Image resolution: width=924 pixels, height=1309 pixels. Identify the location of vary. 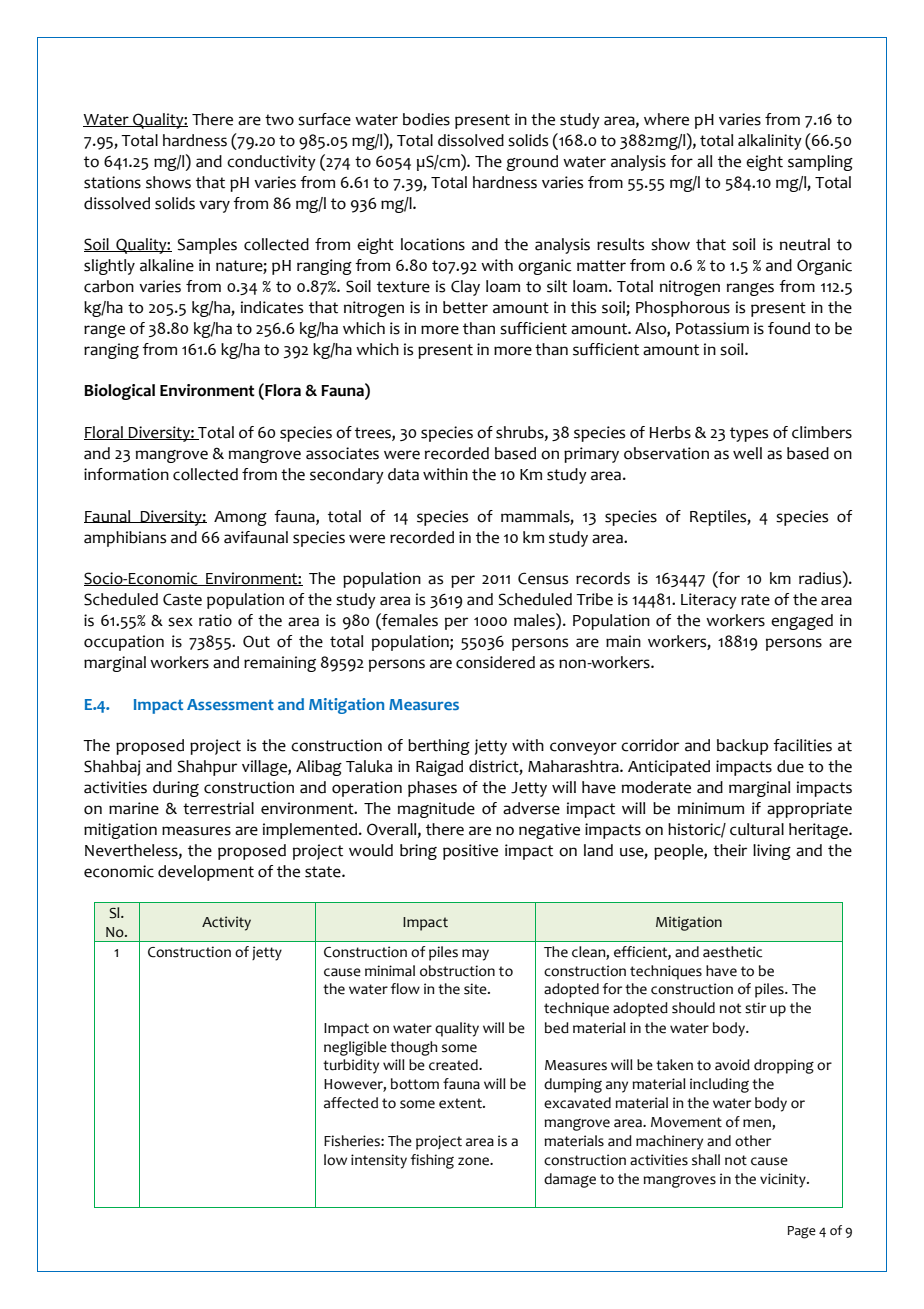
(214, 206).
